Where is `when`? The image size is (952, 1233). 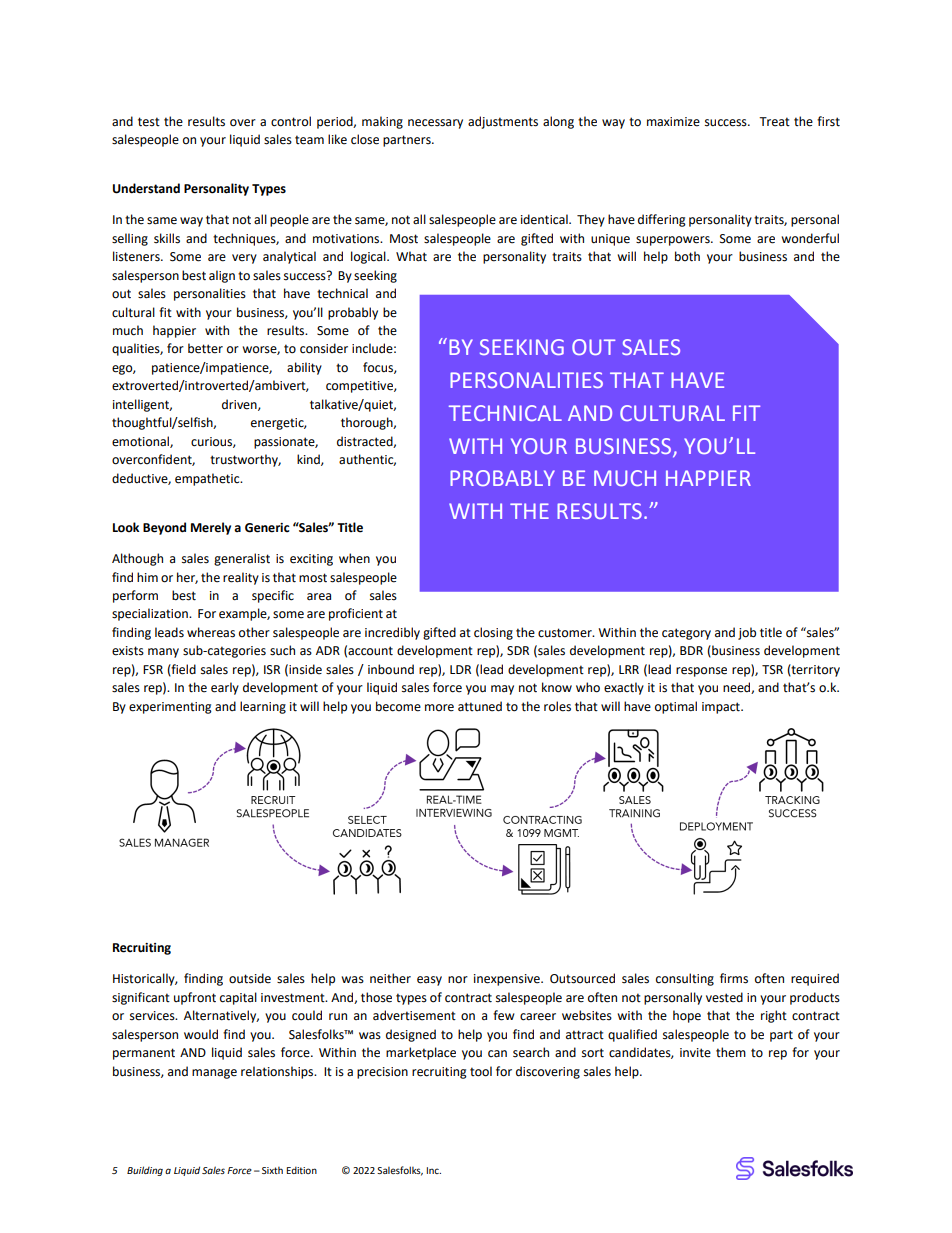 when is located at coordinates (354, 558).
